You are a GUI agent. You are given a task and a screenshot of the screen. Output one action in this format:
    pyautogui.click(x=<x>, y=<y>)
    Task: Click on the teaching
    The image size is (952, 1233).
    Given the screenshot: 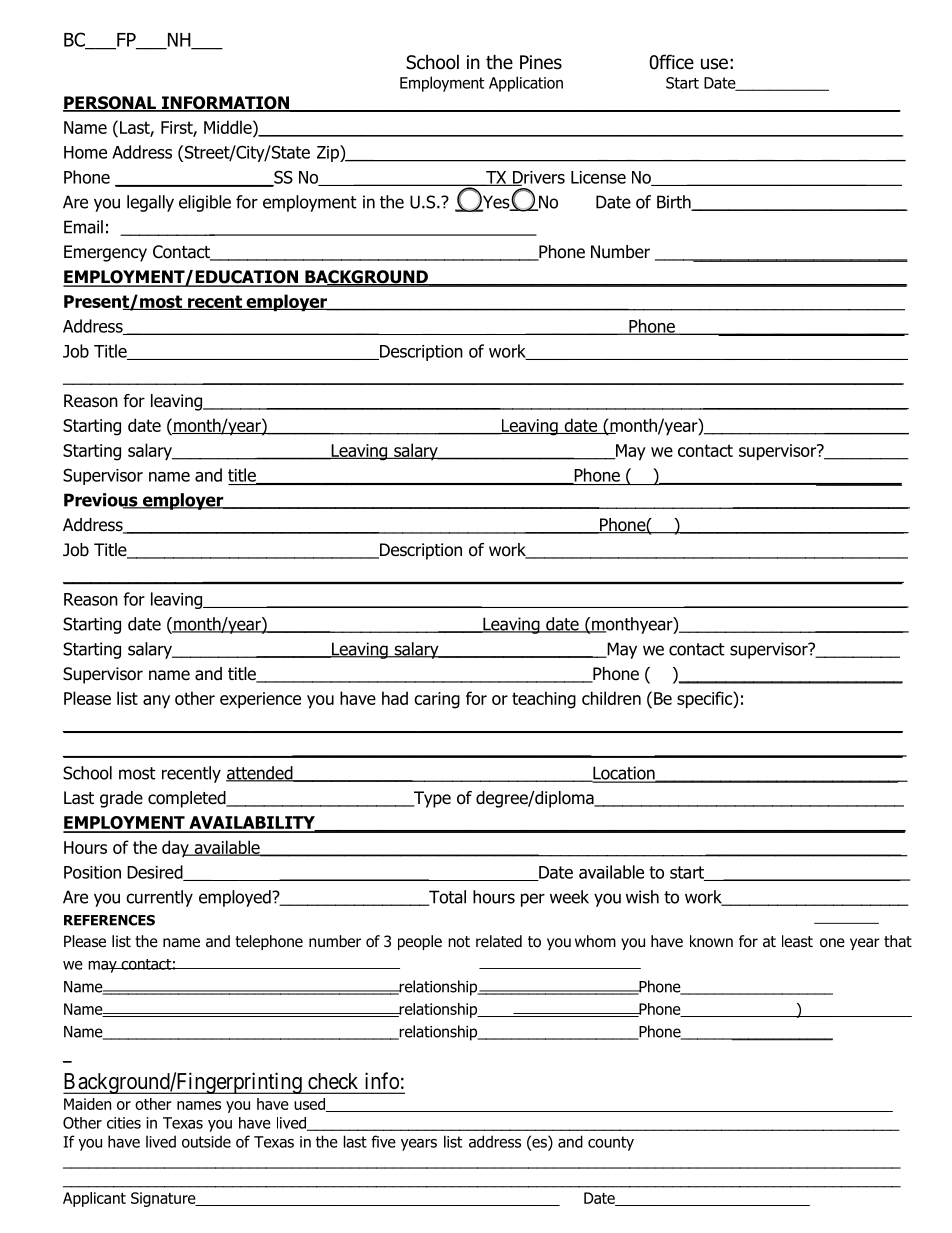 What is the action you would take?
    pyautogui.click(x=544, y=700)
